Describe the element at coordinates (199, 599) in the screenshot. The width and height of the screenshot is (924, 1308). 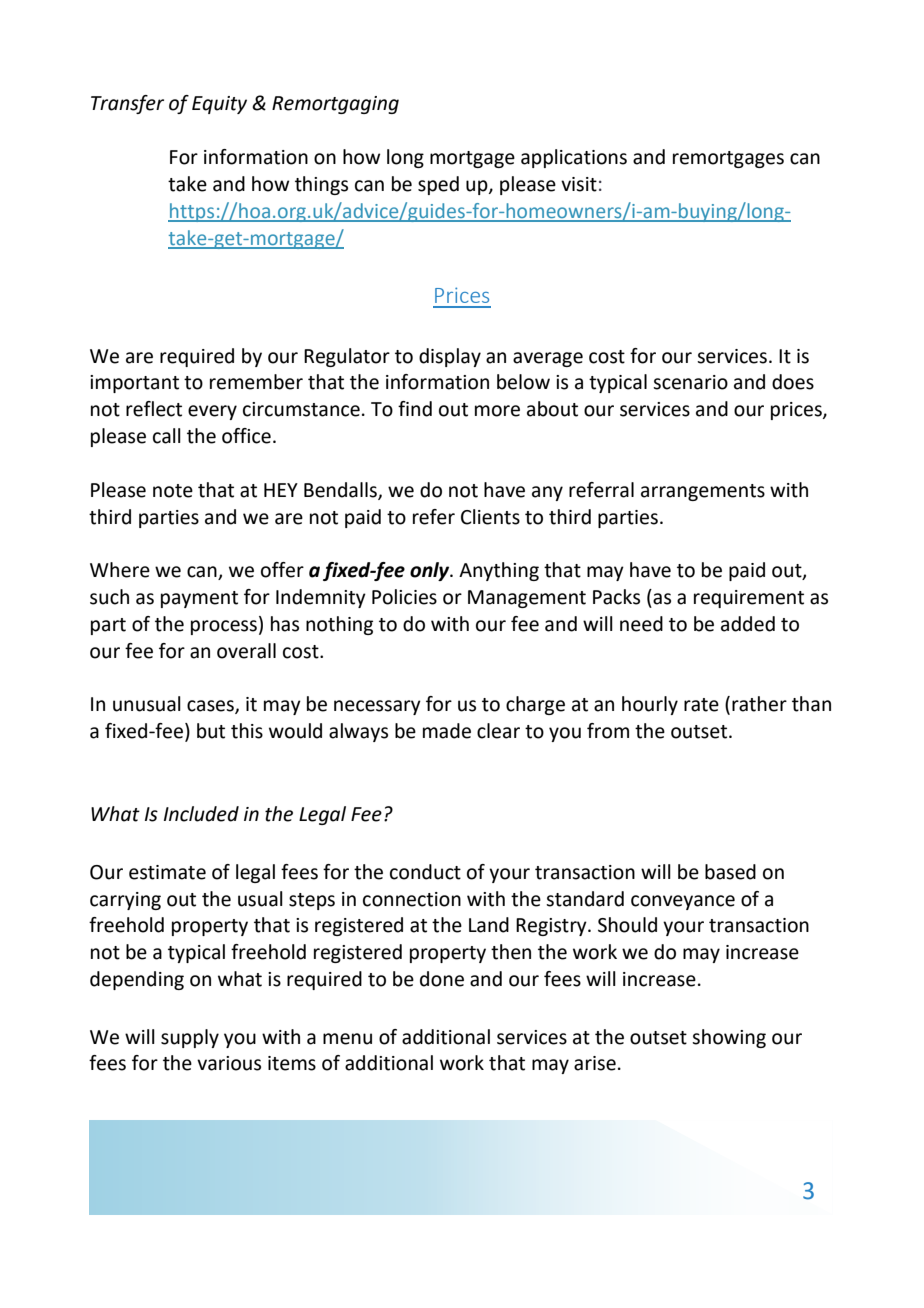
I see `payment` at that location.
